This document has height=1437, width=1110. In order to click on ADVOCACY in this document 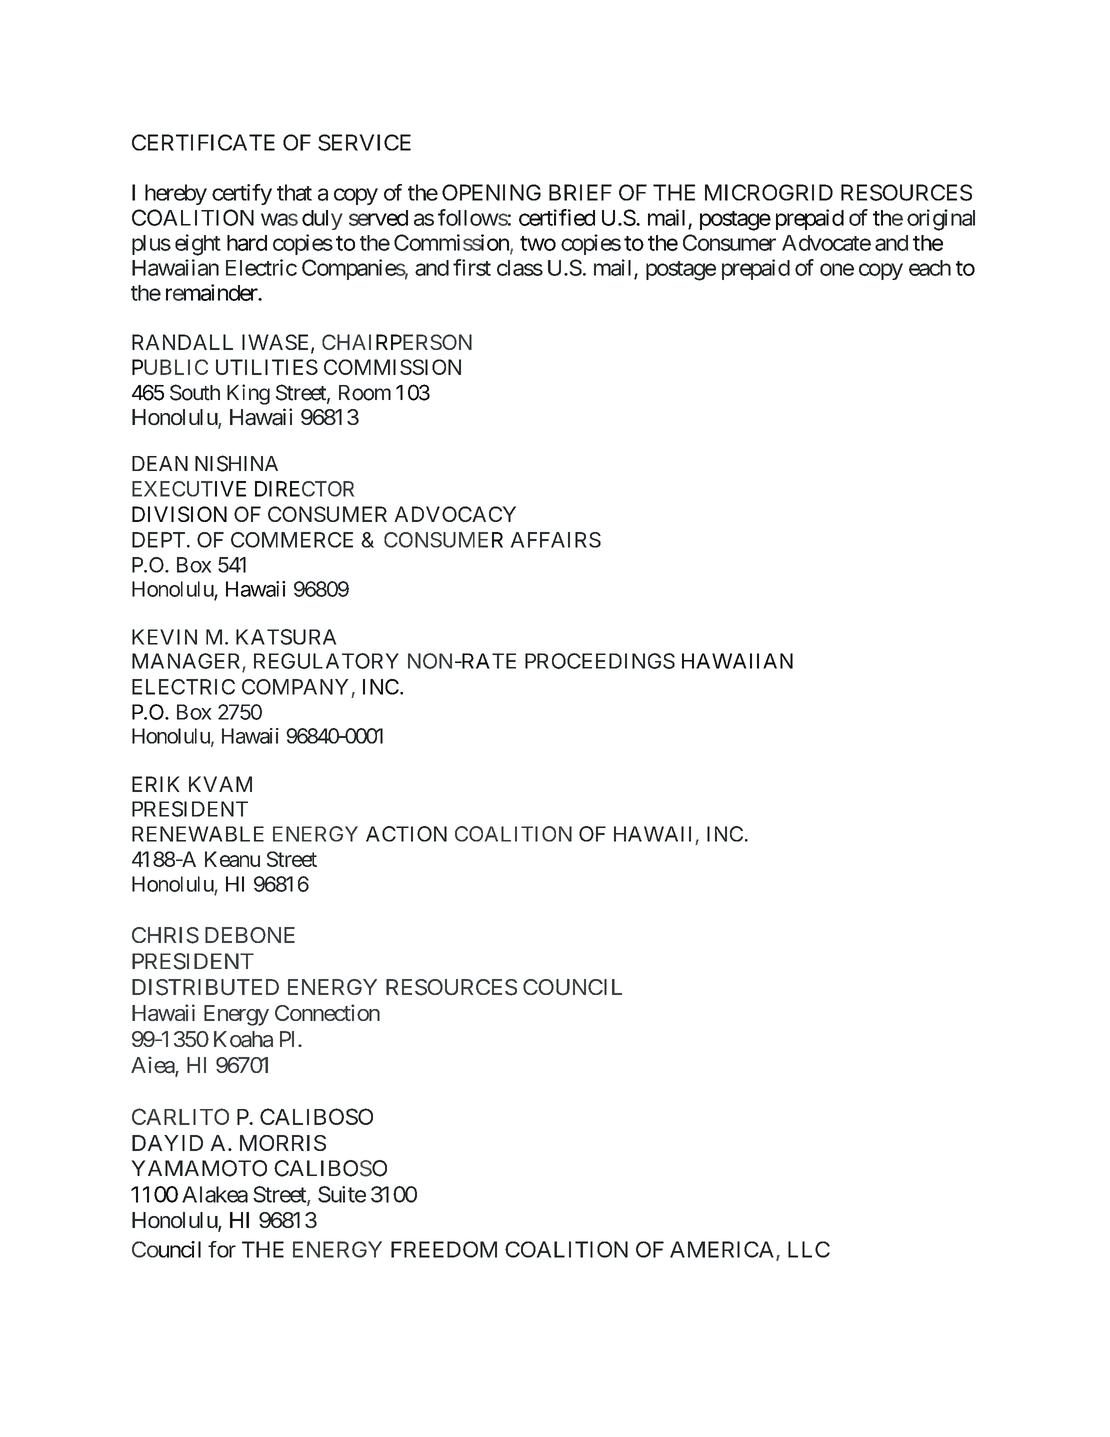, I will do `click(455, 514)`.
